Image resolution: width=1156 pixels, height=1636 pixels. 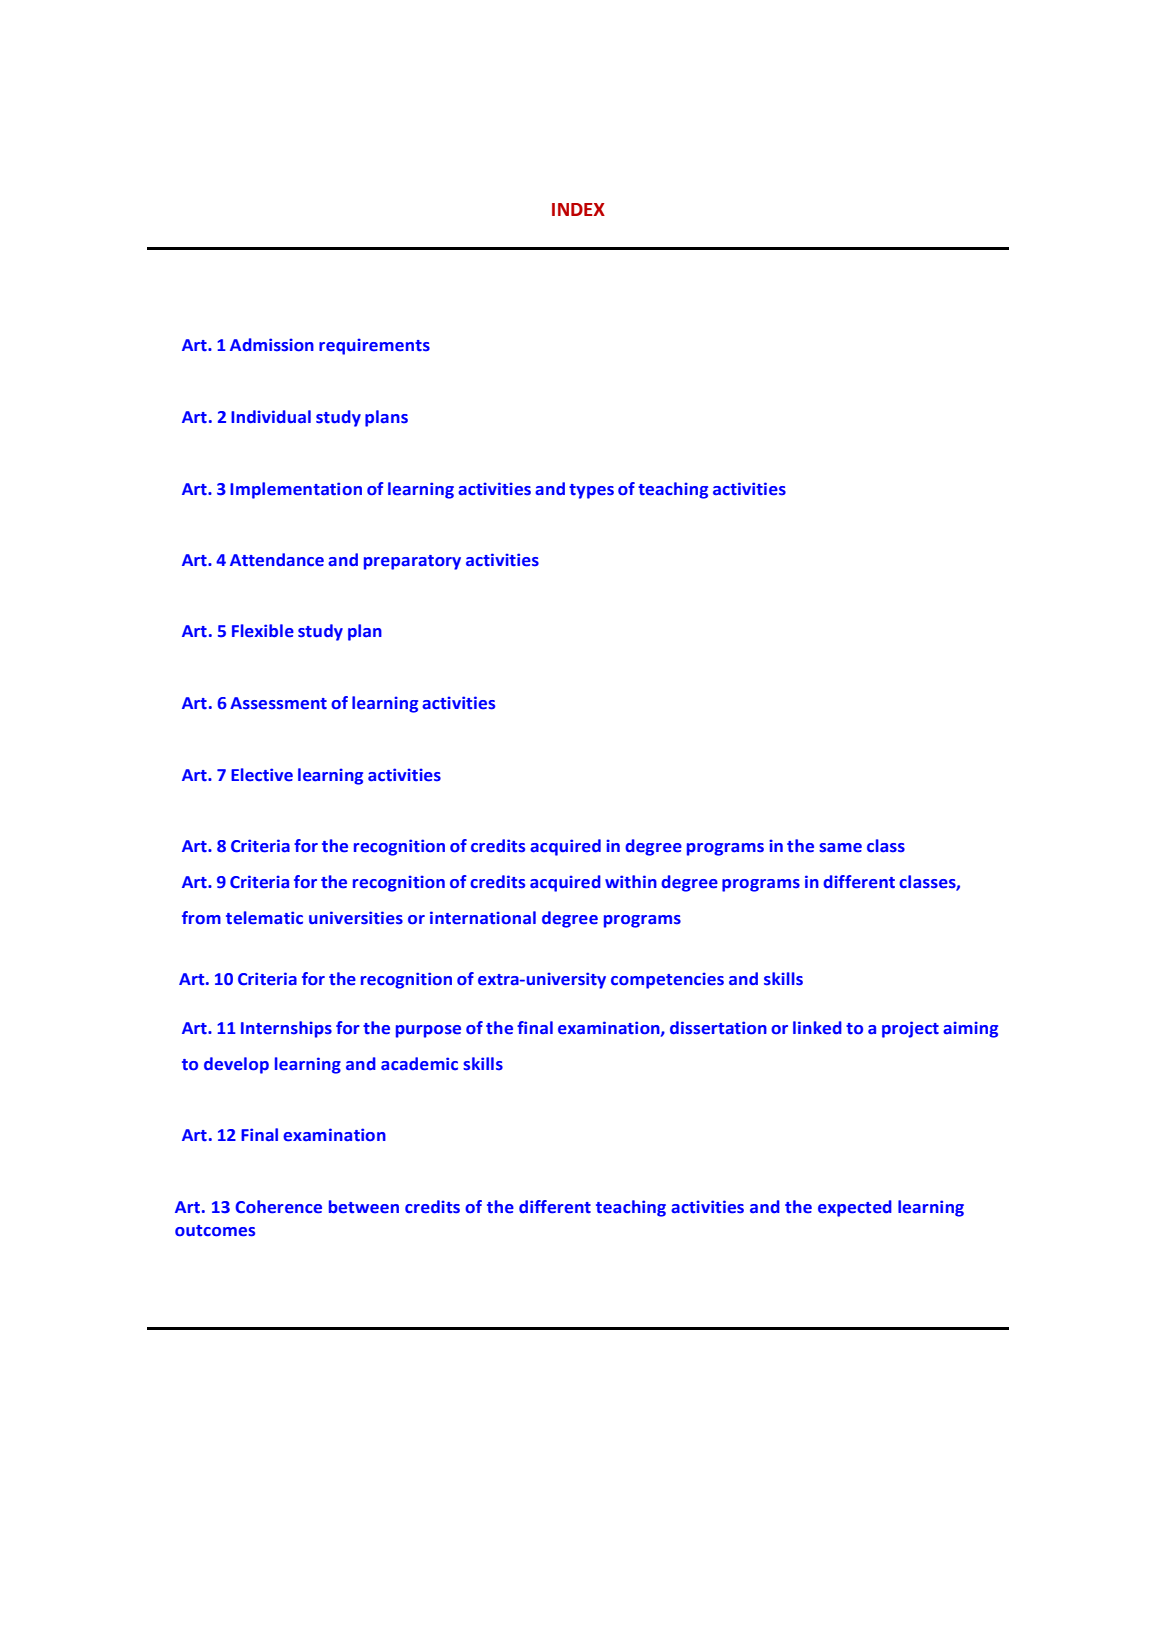 What do you see at coordinates (855, 1208) in the page?
I see `expected` at bounding box center [855, 1208].
